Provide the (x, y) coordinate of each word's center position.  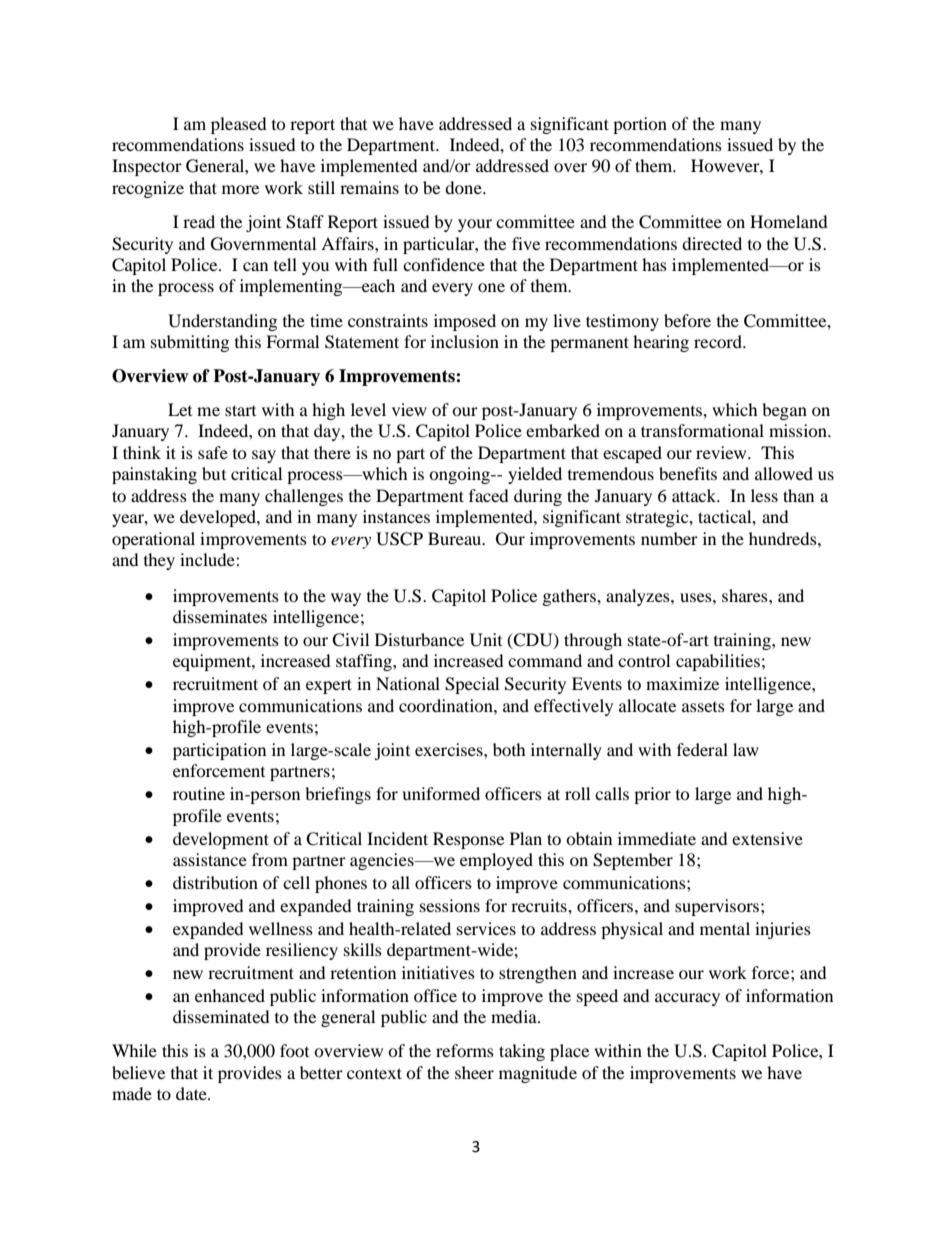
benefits (688, 473)
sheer (474, 1072)
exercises (450, 749)
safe (213, 452)
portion (640, 125)
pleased (239, 125)
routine (199, 793)
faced (489, 495)
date (192, 1093)
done (464, 187)
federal (702, 749)
